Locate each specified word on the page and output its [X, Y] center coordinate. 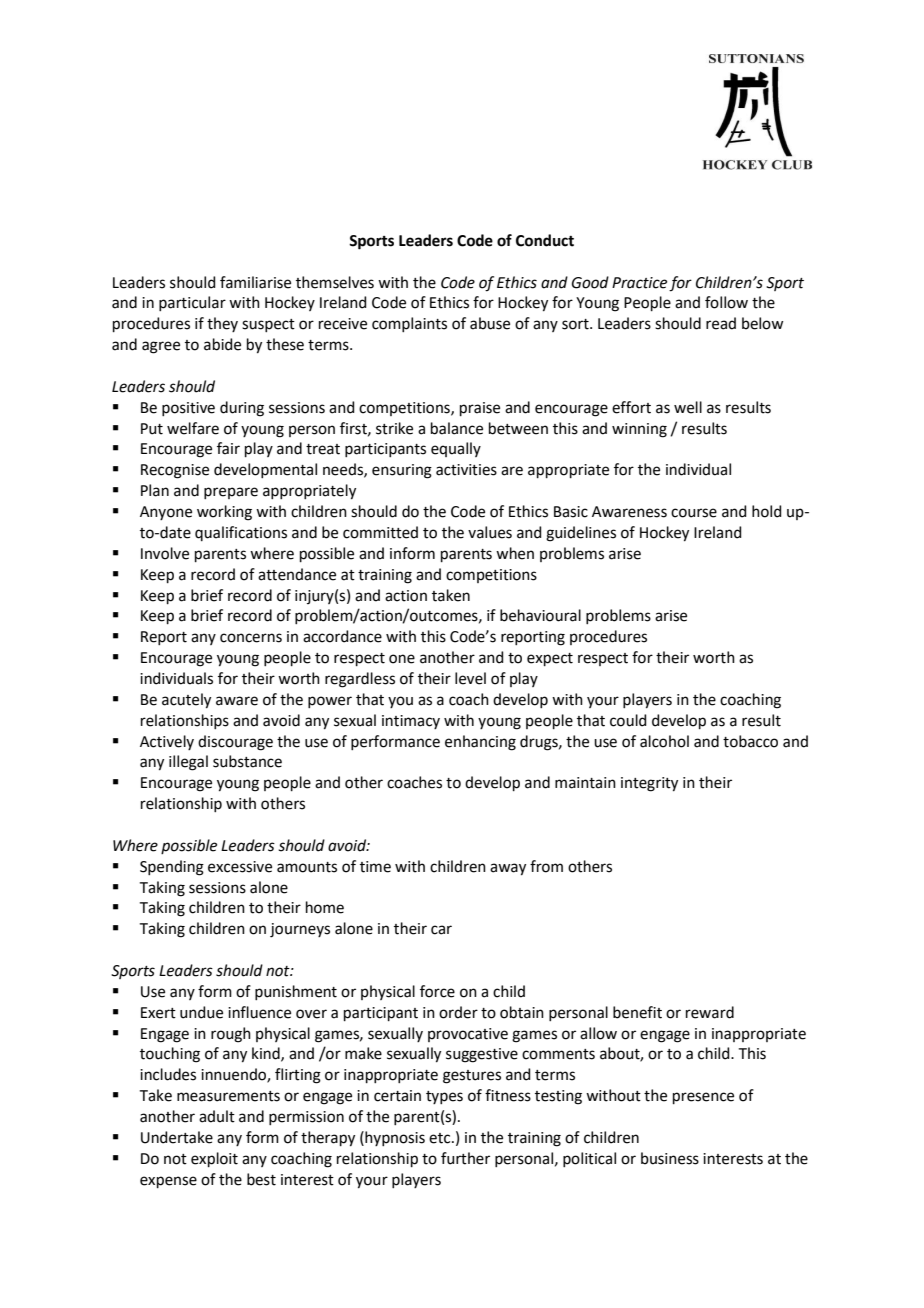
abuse [490, 323]
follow [726, 302]
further [465, 1158]
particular [192, 303]
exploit [214, 1159]
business [670, 1158]
